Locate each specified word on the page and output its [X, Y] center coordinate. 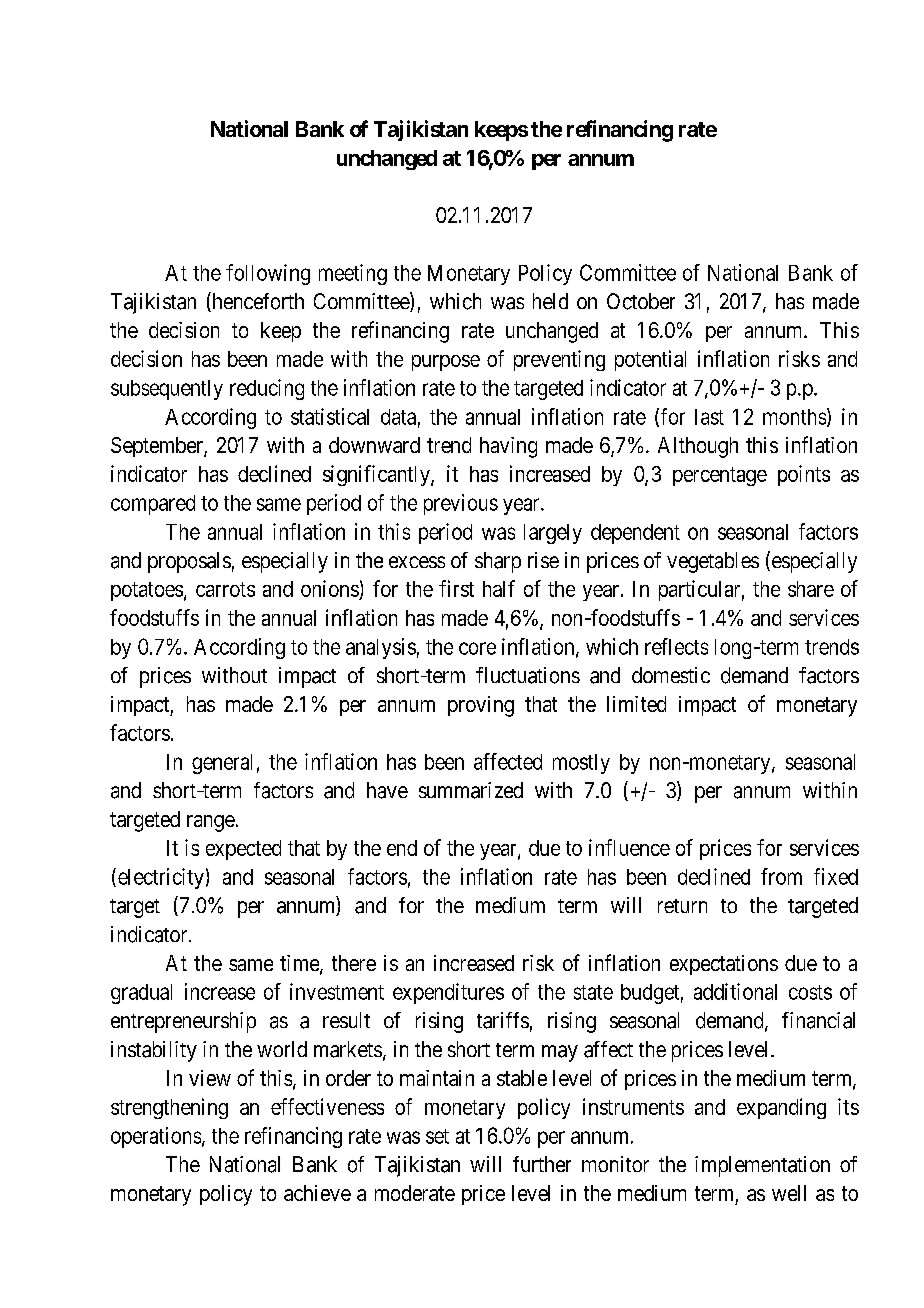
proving [481, 706]
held [550, 301]
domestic [671, 675]
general [222, 764]
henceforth [257, 302]
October [641, 301]
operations [156, 1137]
